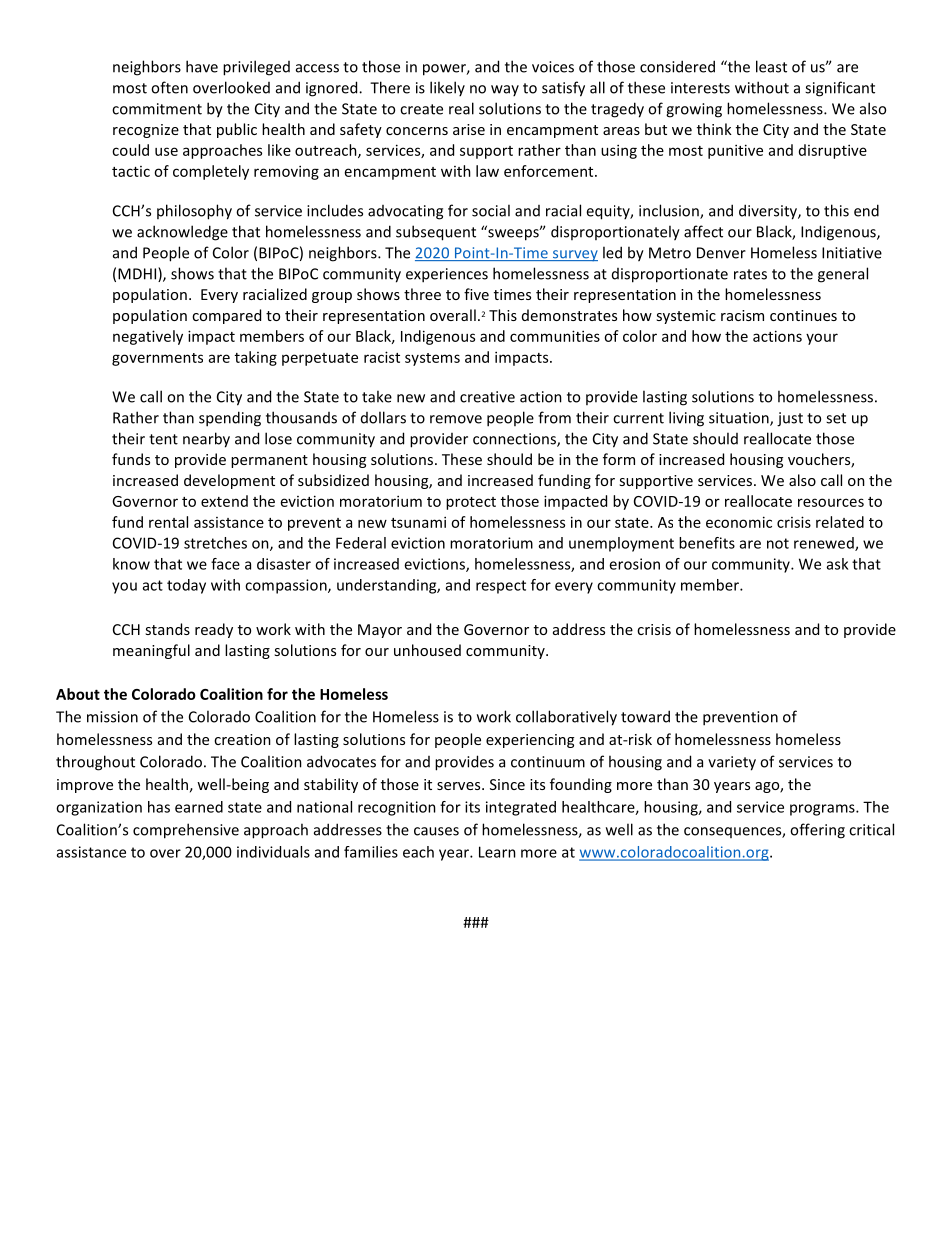 The width and height of the screenshot is (952, 1233). I want to click on comprehensive, so click(186, 831).
